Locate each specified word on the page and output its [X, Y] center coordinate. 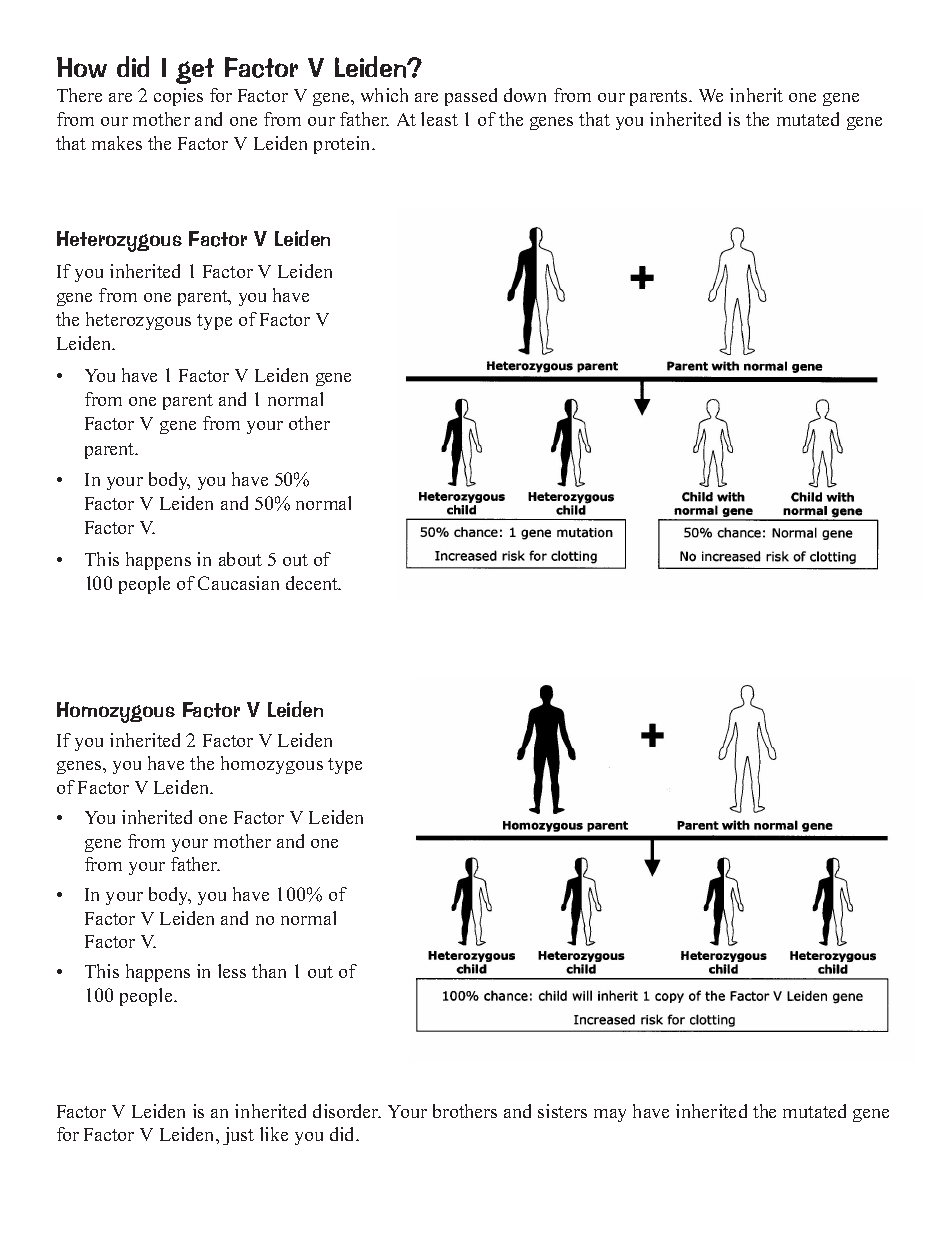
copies [178, 97]
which [384, 95]
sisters [562, 1111]
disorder [347, 1111]
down [525, 95]
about [240, 559]
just [238, 1136]
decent [313, 583]
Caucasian [238, 583]
